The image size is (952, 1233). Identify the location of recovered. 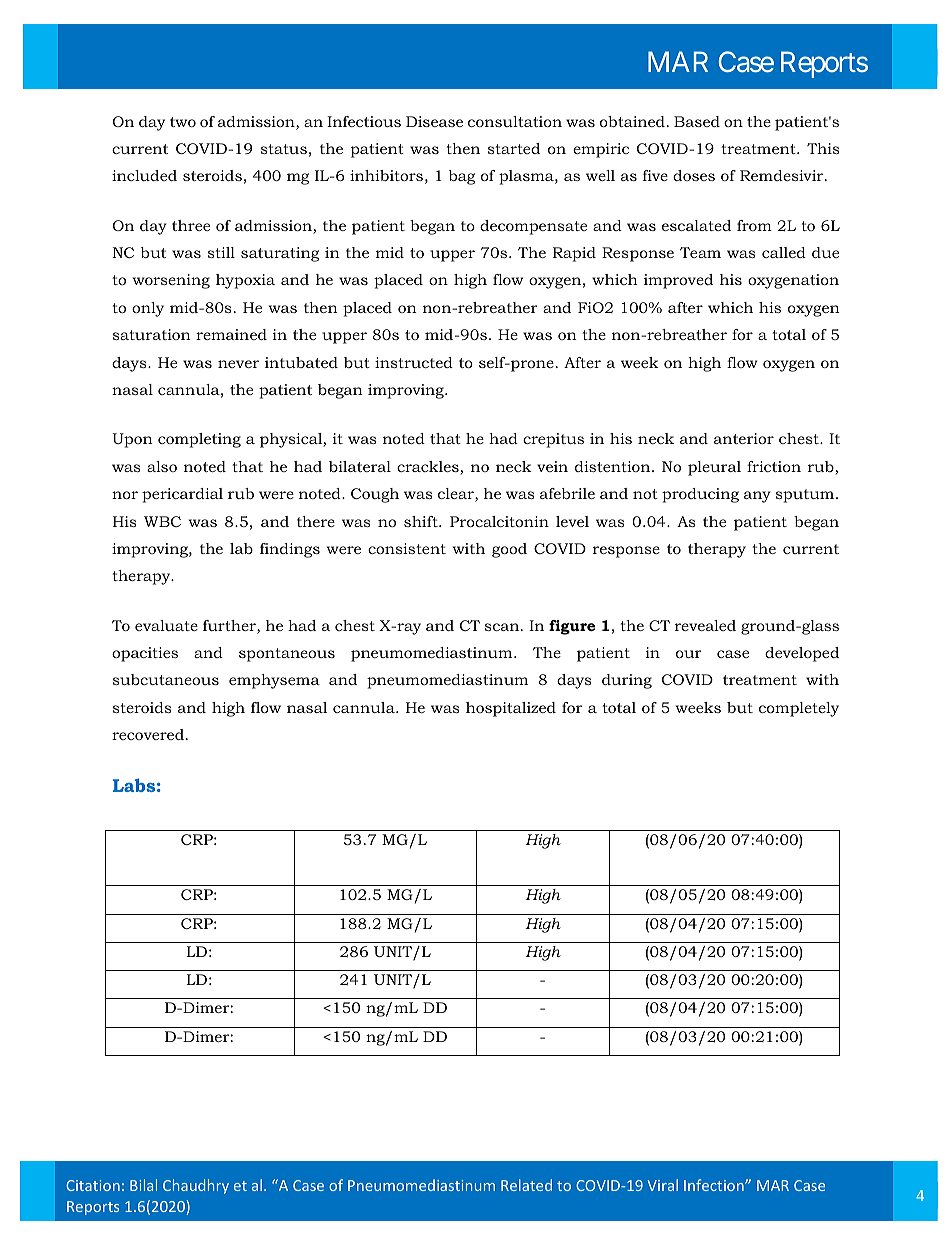
(148, 734).
